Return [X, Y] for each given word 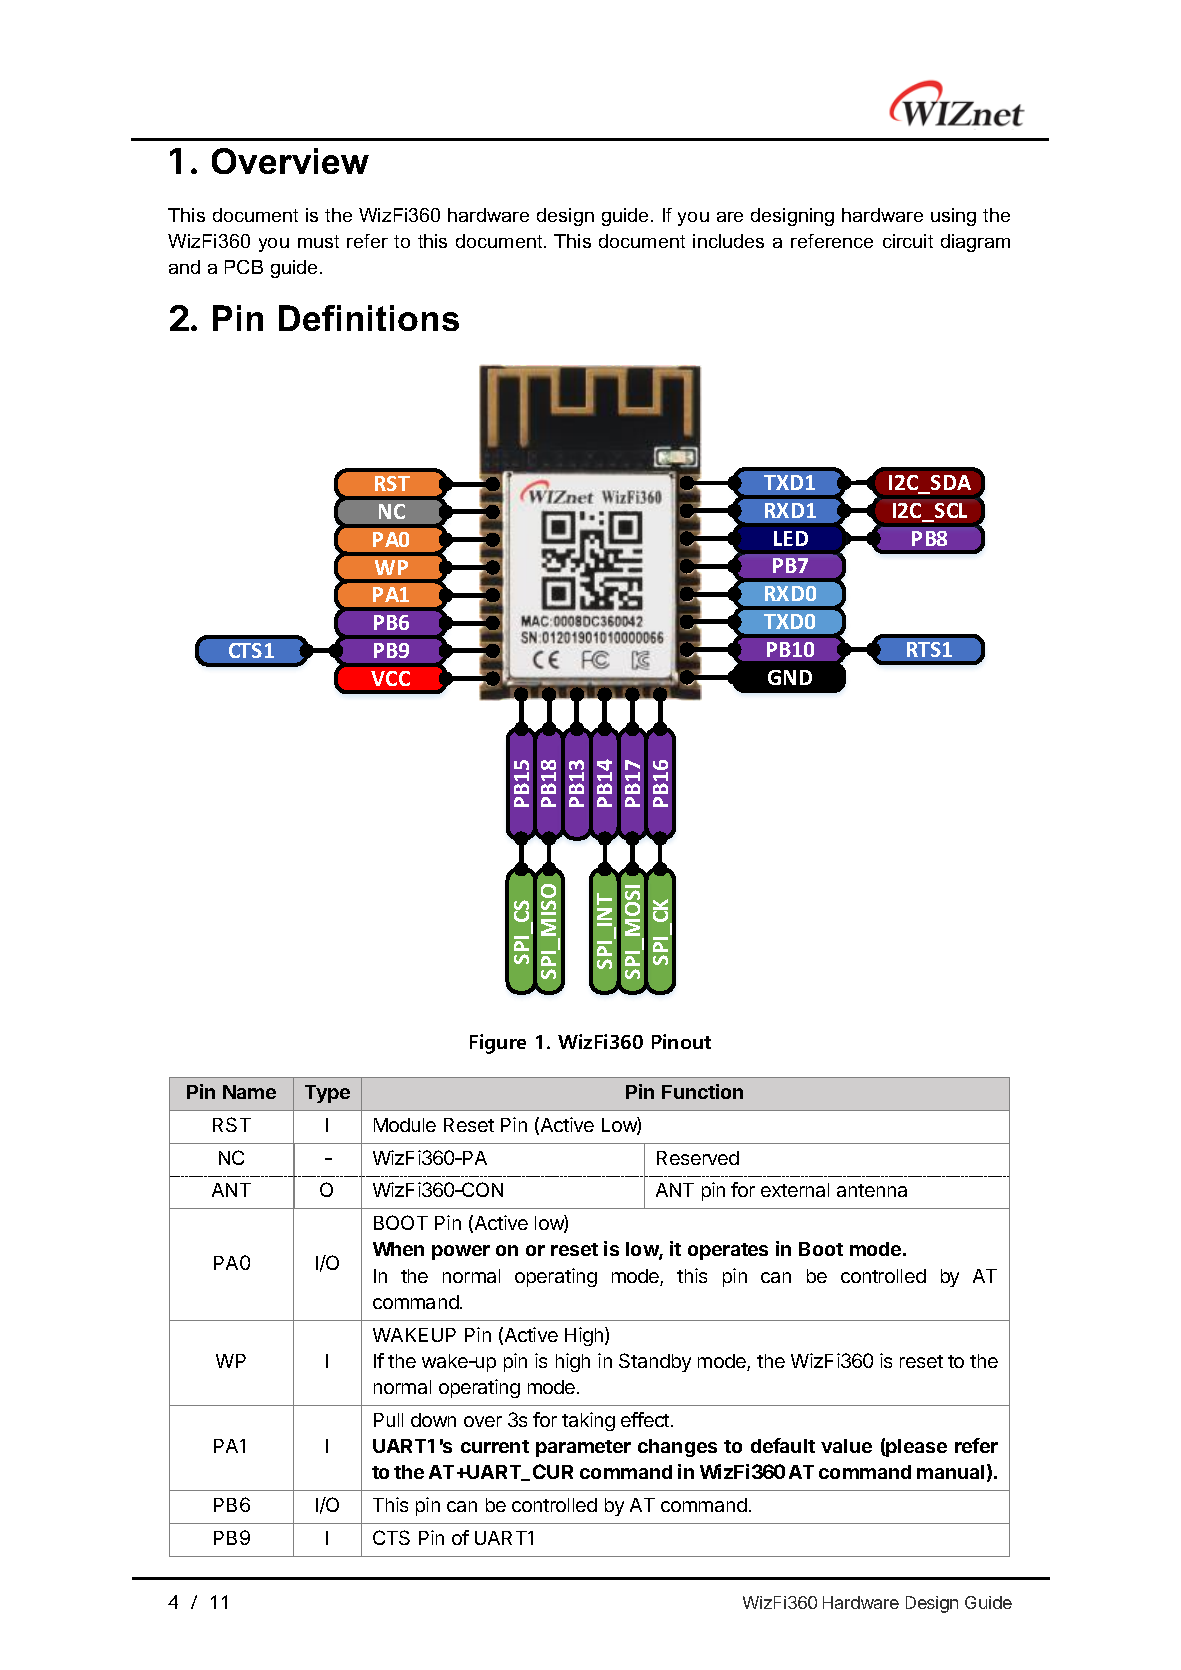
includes [728, 241]
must [318, 241]
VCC [390, 678]
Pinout [681, 1041]
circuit [908, 241]
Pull [388, 1420]
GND [790, 677]
